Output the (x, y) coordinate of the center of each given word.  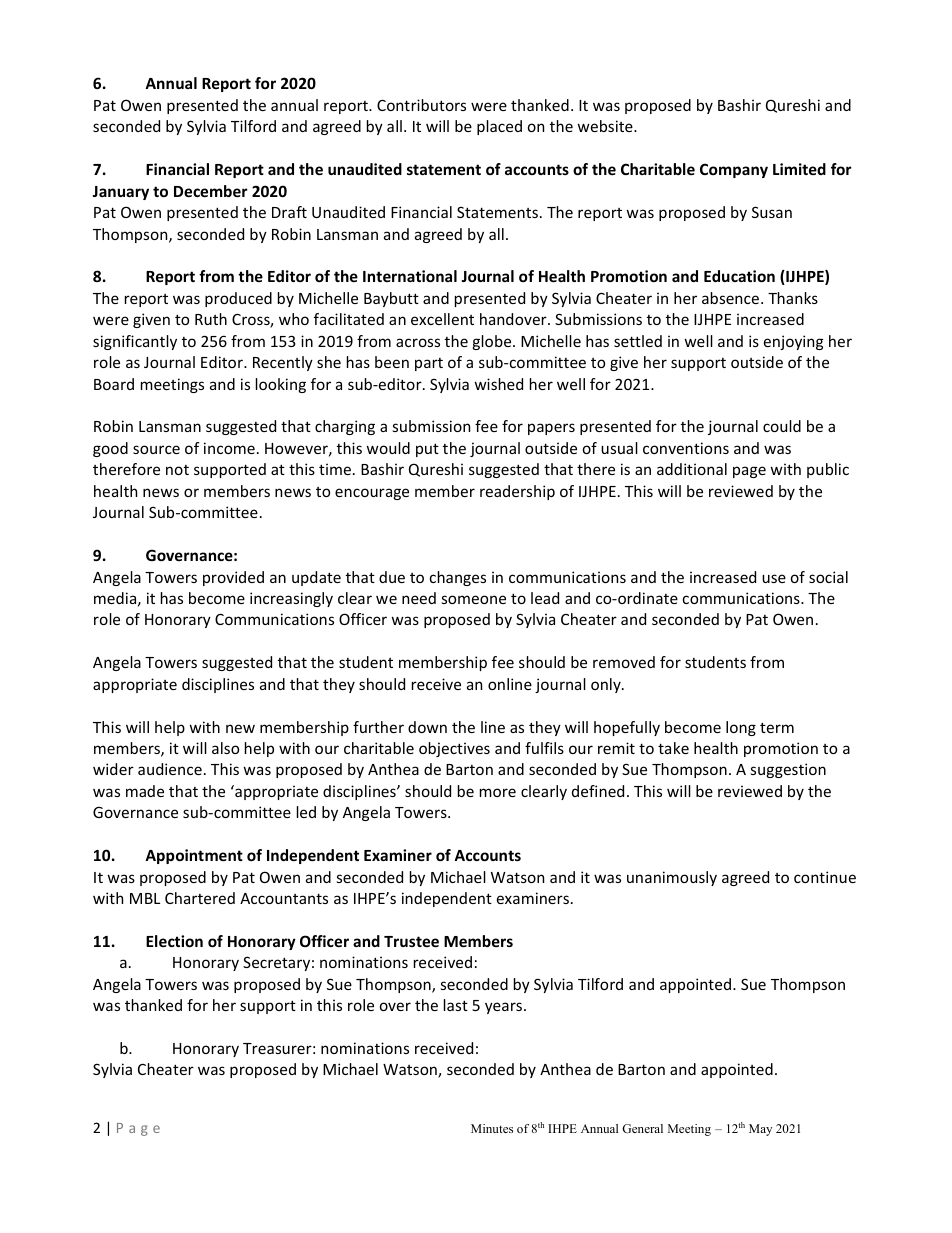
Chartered (200, 898)
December (211, 191)
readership (517, 492)
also (225, 748)
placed (499, 127)
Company (734, 170)
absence (732, 298)
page (749, 472)
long (741, 728)
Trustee (411, 941)
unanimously (672, 878)
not (177, 470)
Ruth (211, 319)
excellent (442, 319)
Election (174, 941)
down (427, 727)
